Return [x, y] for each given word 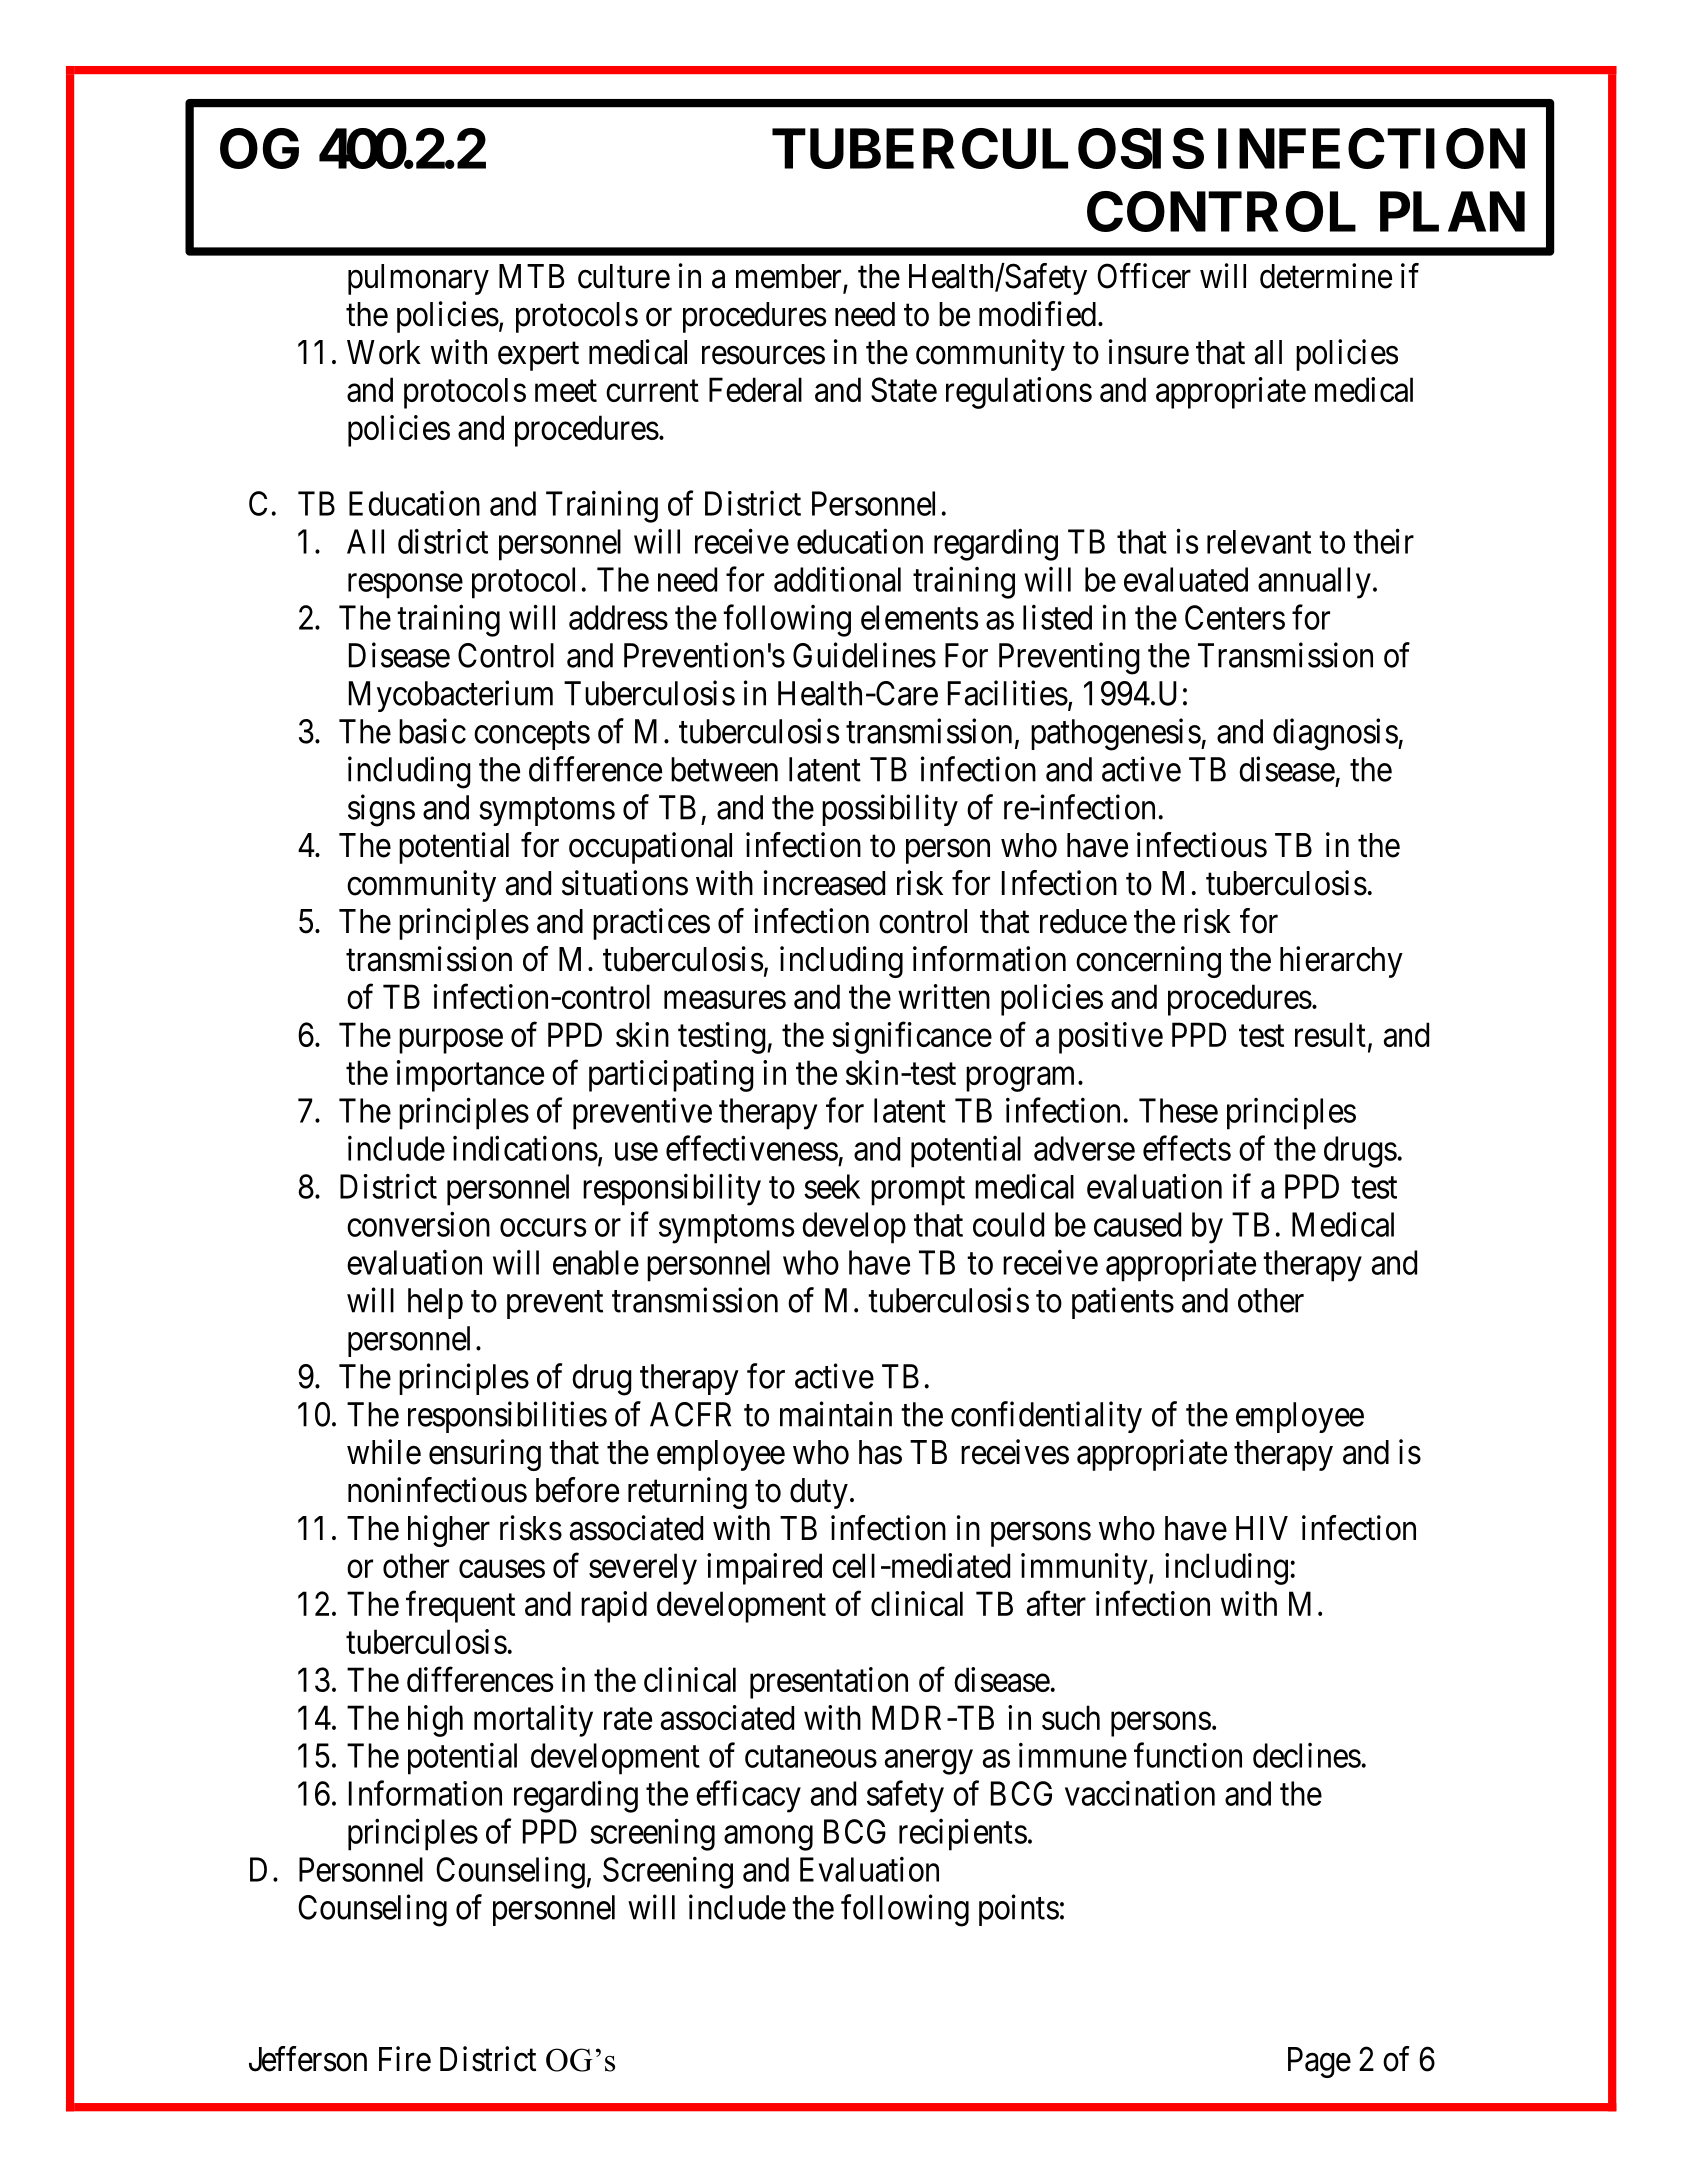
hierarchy [1341, 962]
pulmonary [418, 279]
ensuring [485, 1455]
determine [1326, 276]
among [768, 1838]
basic [432, 731]
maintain [836, 1414]
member [790, 277]
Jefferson [308, 2059]
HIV [1262, 1528]
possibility [890, 810]
